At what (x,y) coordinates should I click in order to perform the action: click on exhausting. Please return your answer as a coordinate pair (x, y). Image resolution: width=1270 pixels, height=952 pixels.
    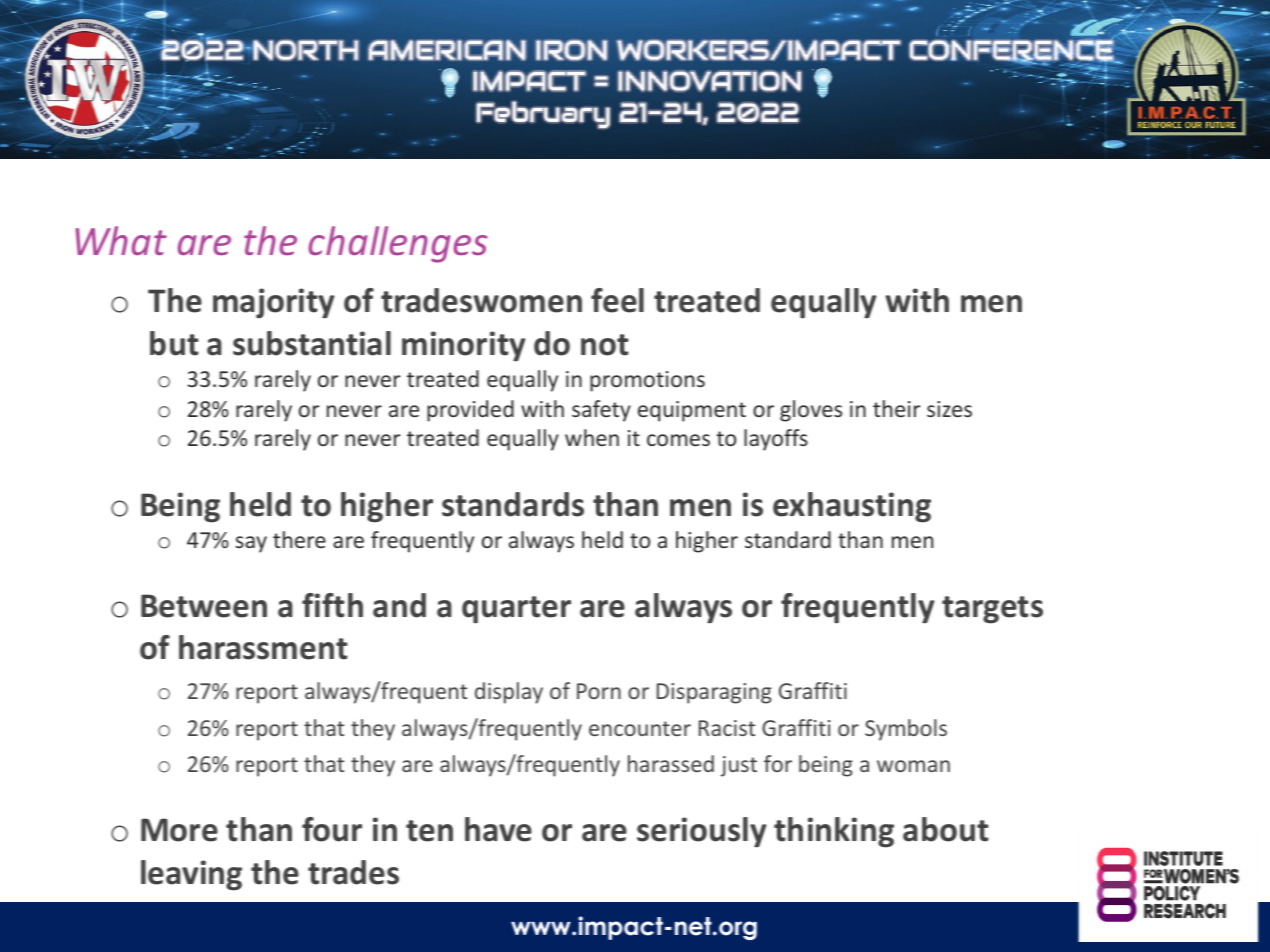
    Looking at the image, I should click on (852, 507).
